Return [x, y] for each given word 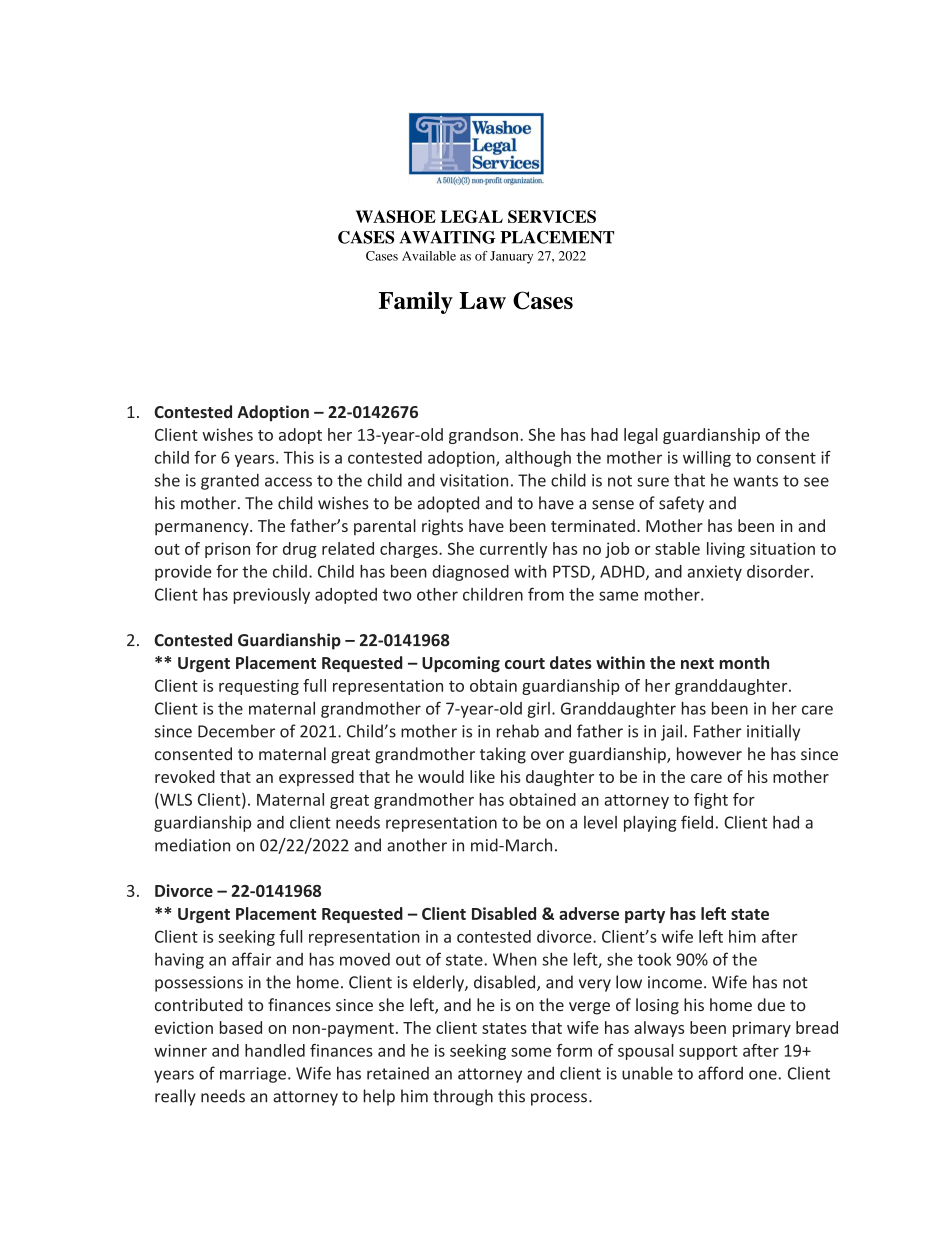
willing [707, 459]
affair [251, 959]
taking [503, 755]
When [515, 959]
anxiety [715, 573]
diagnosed [470, 573]
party [645, 916]
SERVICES [552, 216]
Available [429, 256]
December [236, 731]
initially [773, 732]
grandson [483, 436]
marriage [253, 1075]
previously [271, 596]
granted [230, 481]
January [511, 257]
